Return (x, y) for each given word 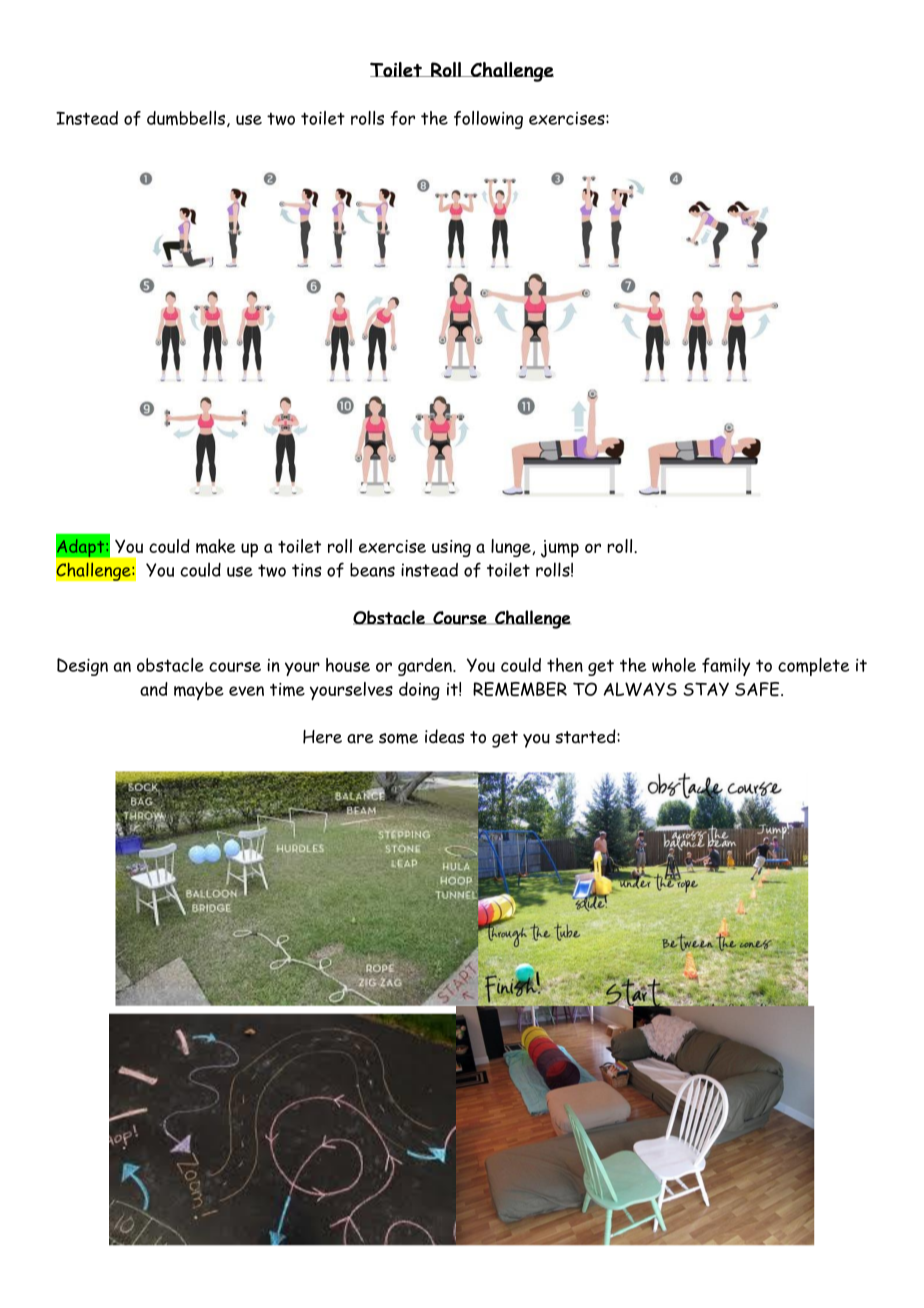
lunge (512, 548)
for (402, 118)
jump (560, 549)
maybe (199, 691)
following (488, 120)
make (216, 546)
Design (82, 667)
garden (426, 667)
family (726, 667)
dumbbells (186, 118)
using (451, 548)
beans (372, 570)
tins (307, 570)
